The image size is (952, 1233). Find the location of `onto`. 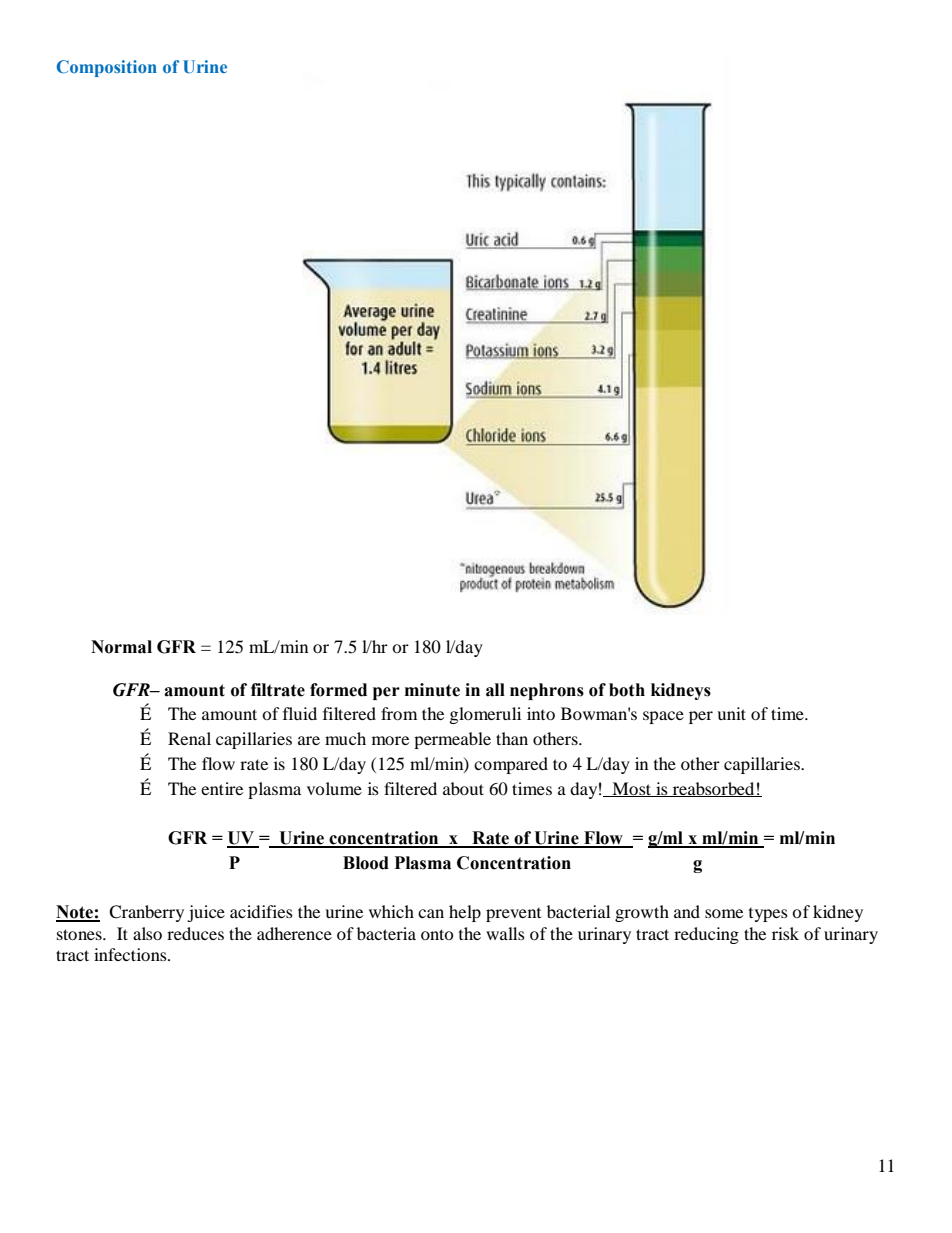

onto is located at coordinates (437, 934).
